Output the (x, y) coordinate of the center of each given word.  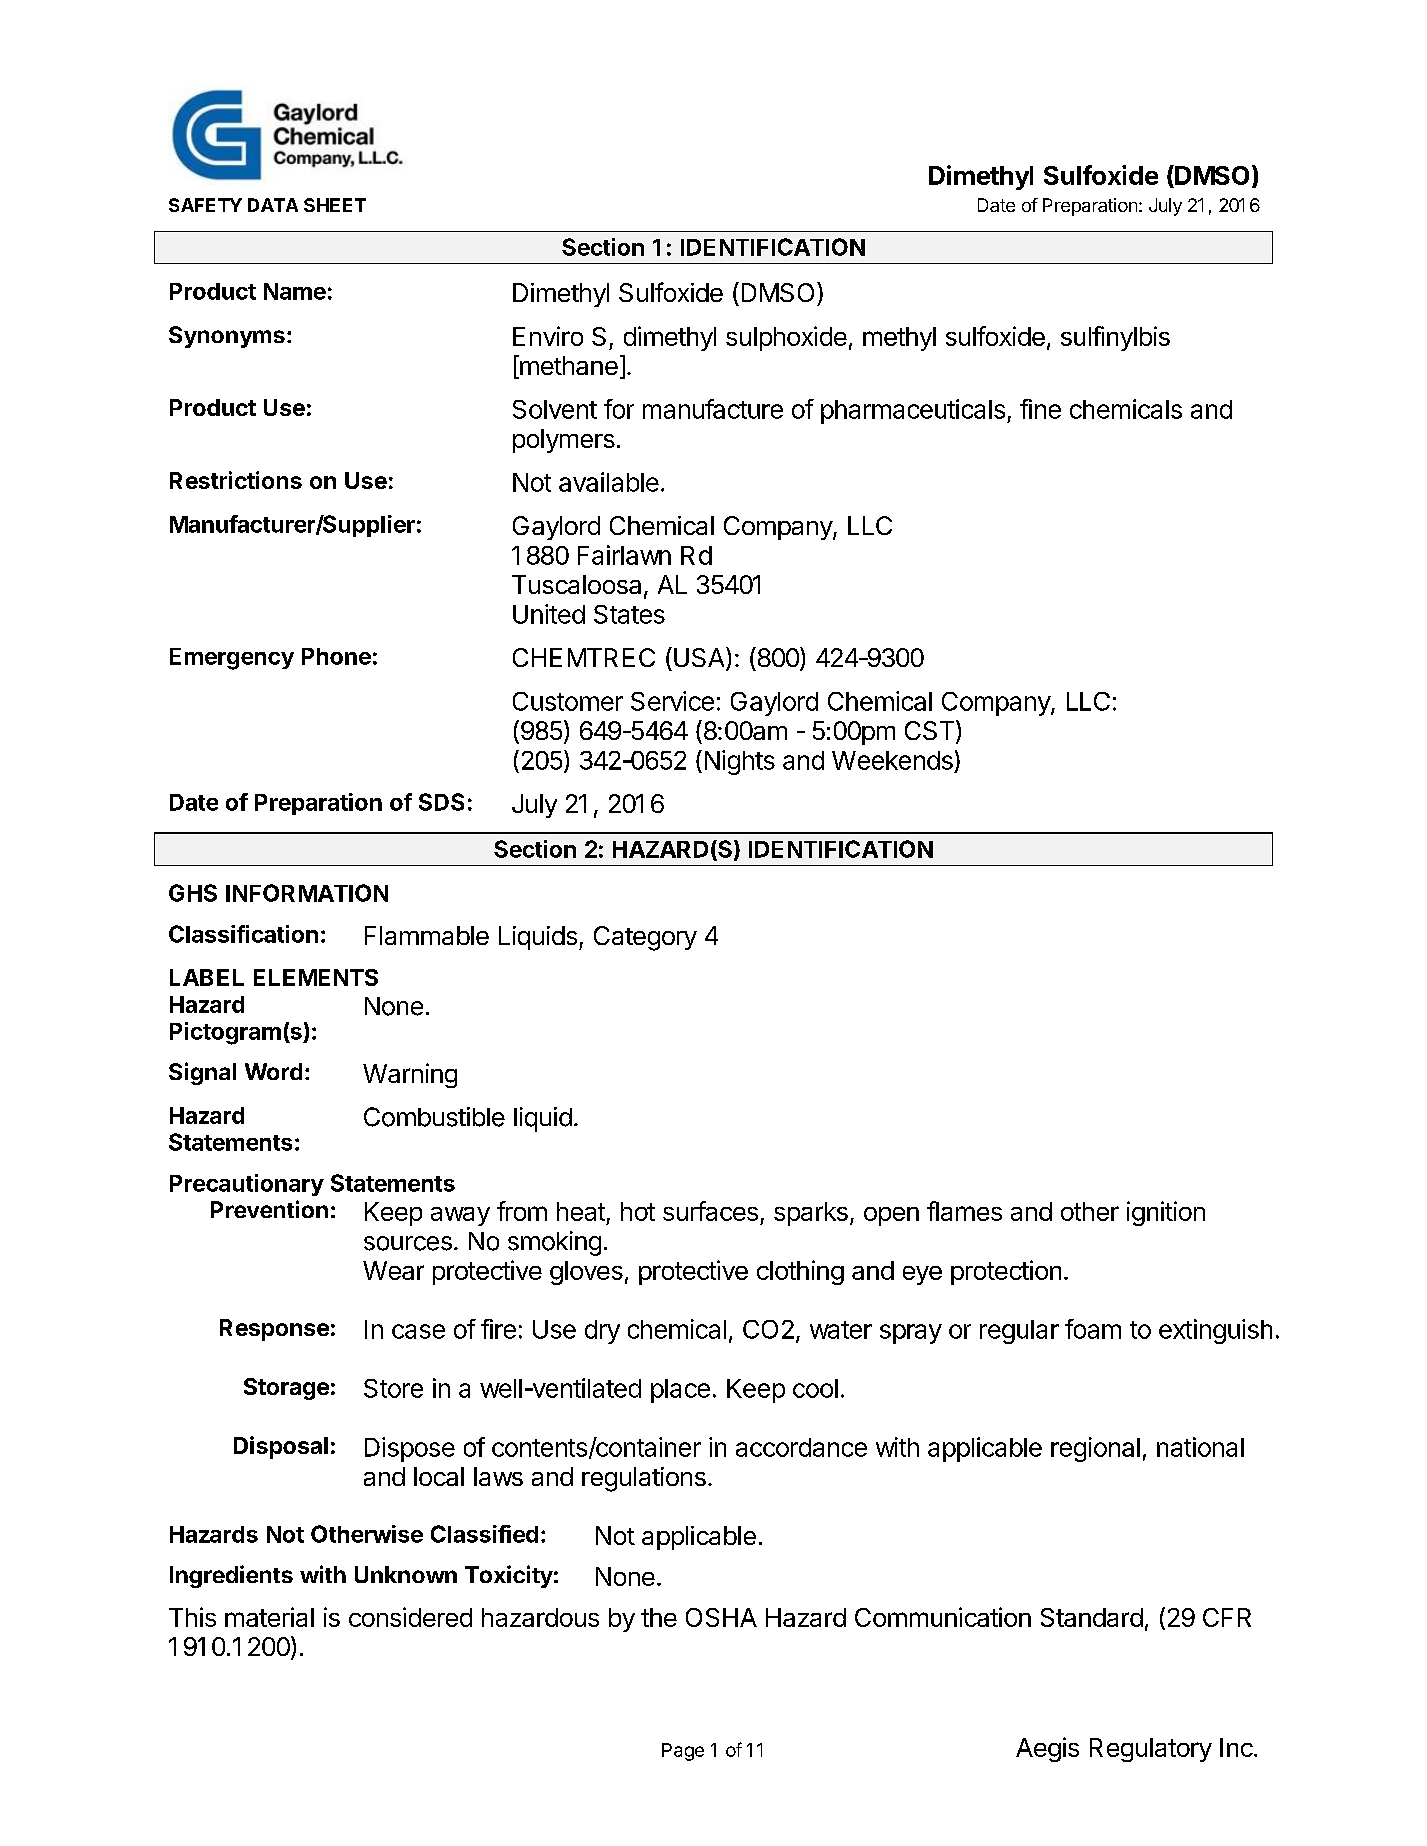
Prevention (269, 1209)
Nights (740, 762)
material (269, 1617)
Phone (336, 656)
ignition (1166, 1213)
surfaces (710, 1211)
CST (931, 731)
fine (1040, 409)
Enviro (548, 336)
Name (295, 291)
